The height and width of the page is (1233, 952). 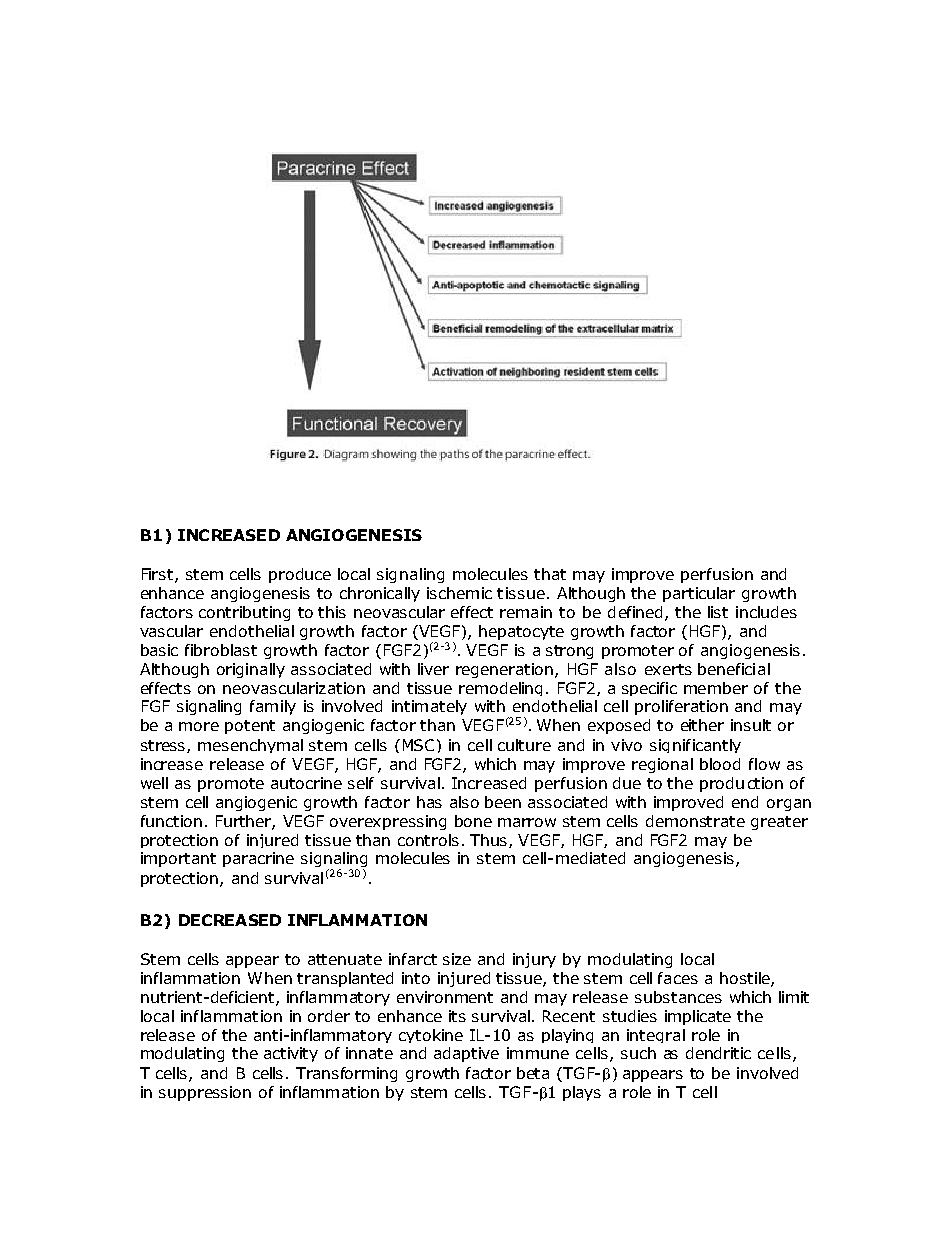 What do you see at coordinates (244, 613) in the page?
I see `contributing` at bounding box center [244, 613].
